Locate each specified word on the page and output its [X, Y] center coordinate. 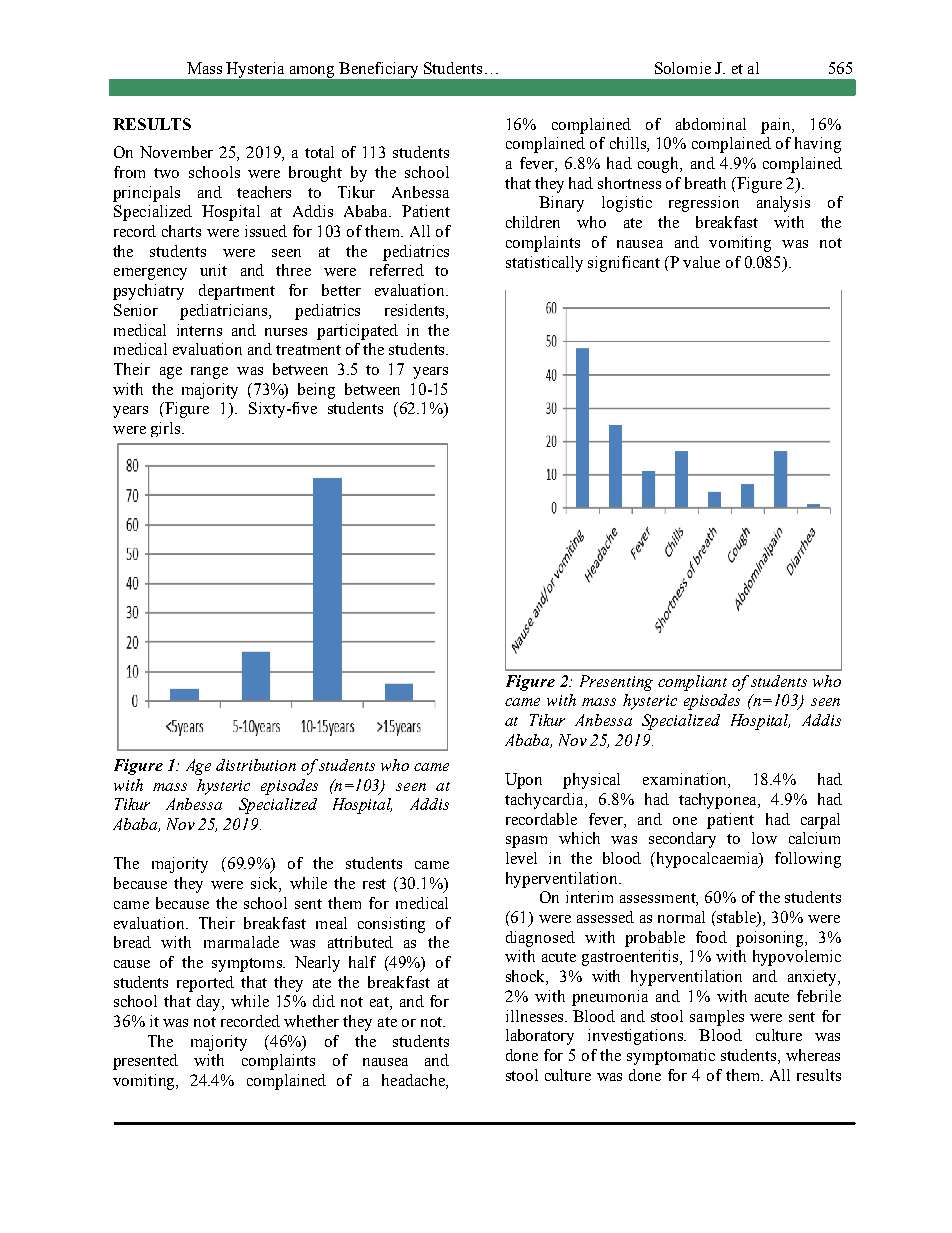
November [176, 152]
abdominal [711, 124]
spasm [526, 842]
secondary [682, 840]
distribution [256, 765]
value [701, 262]
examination [686, 780]
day [210, 1003]
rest [374, 884]
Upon [523, 781]
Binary [561, 204]
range [209, 373]
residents [416, 310]
